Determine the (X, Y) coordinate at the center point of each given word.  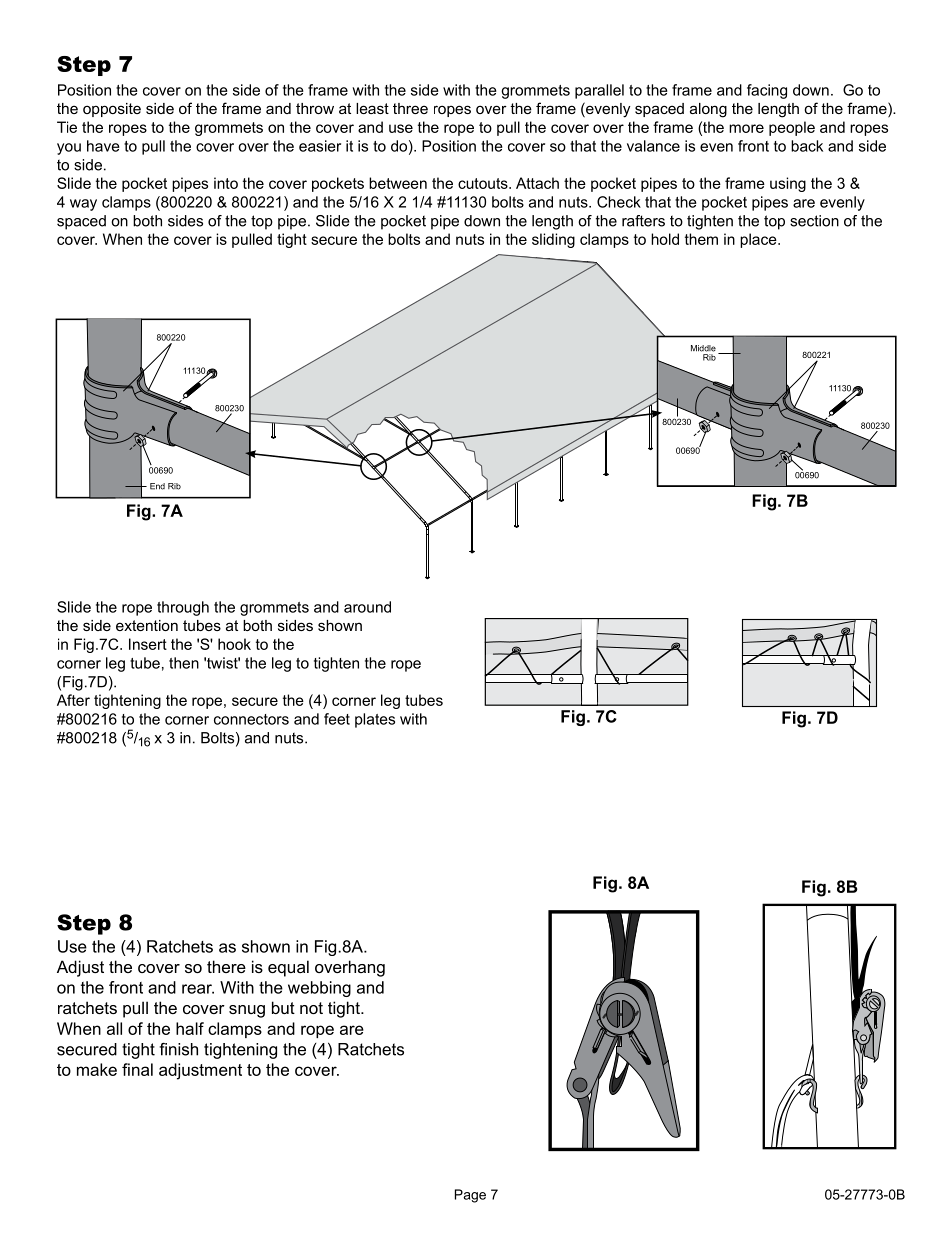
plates (375, 720)
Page (470, 1196)
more (746, 128)
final (137, 1069)
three (410, 108)
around (367, 607)
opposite (112, 110)
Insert (148, 644)
